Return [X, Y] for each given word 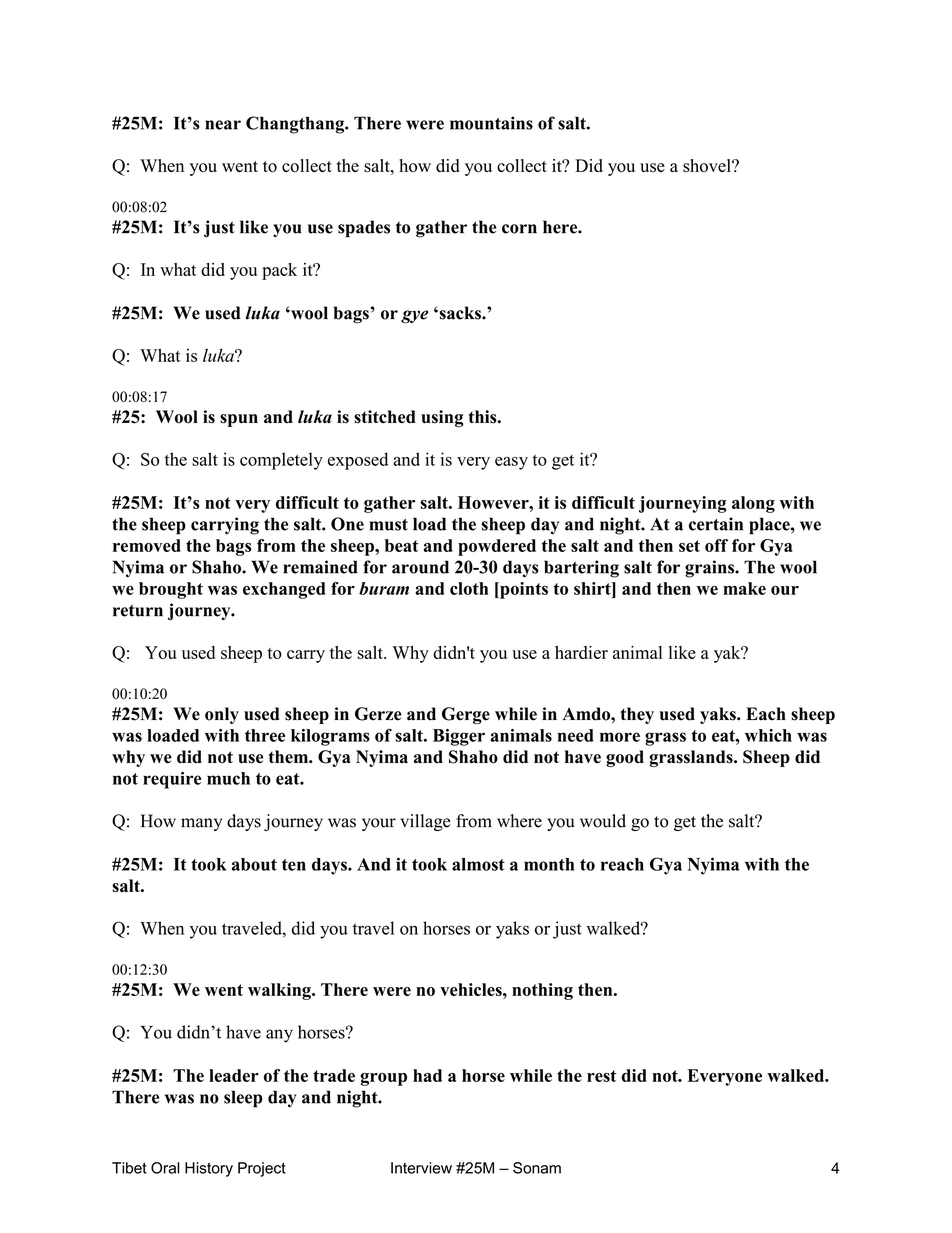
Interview [421, 1168]
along [753, 504]
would [603, 821]
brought [171, 590]
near [223, 125]
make [744, 588]
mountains [491, 123]
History [209, 1169]
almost [478, 864]
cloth [469, 588]
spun [239, 420]
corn [519, 229]
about [254, 864]
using [442, 418]
